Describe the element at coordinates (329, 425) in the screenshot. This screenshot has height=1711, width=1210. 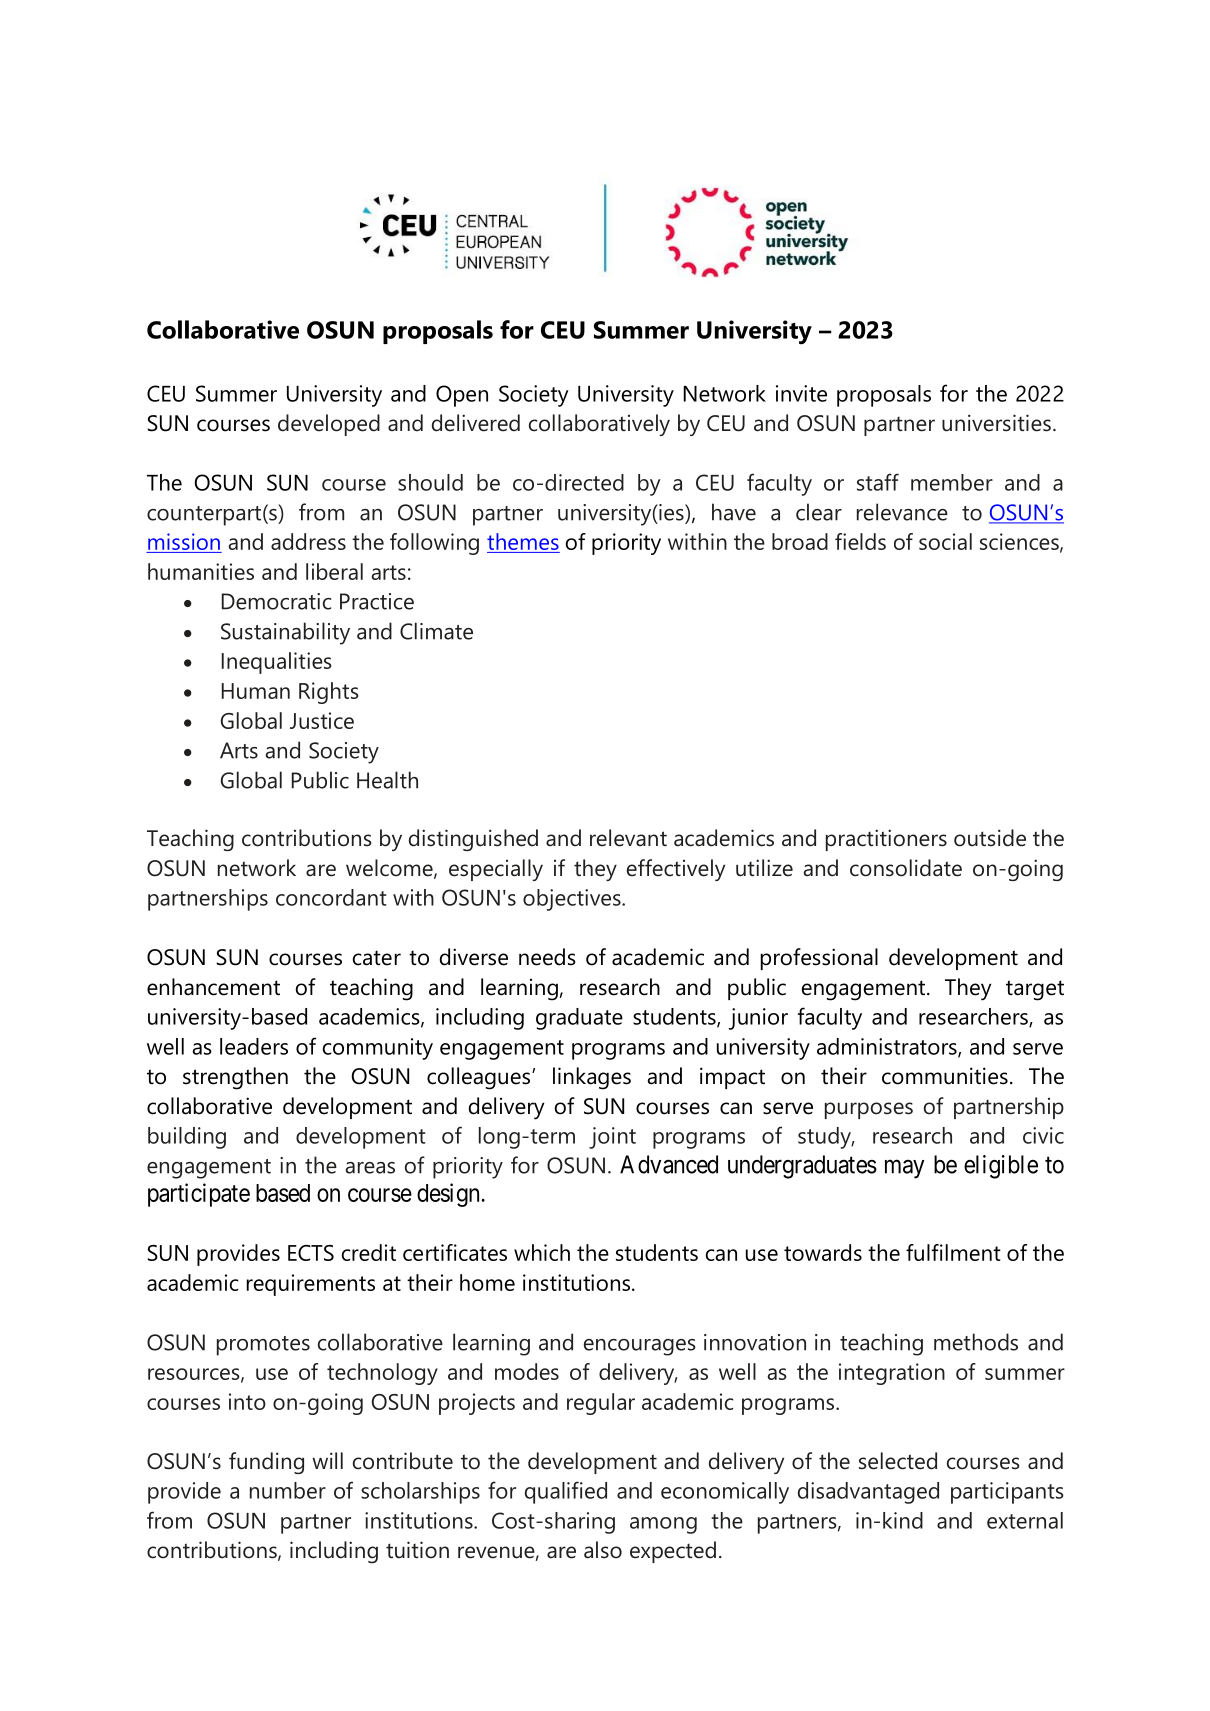
I see `developed` at that location.
